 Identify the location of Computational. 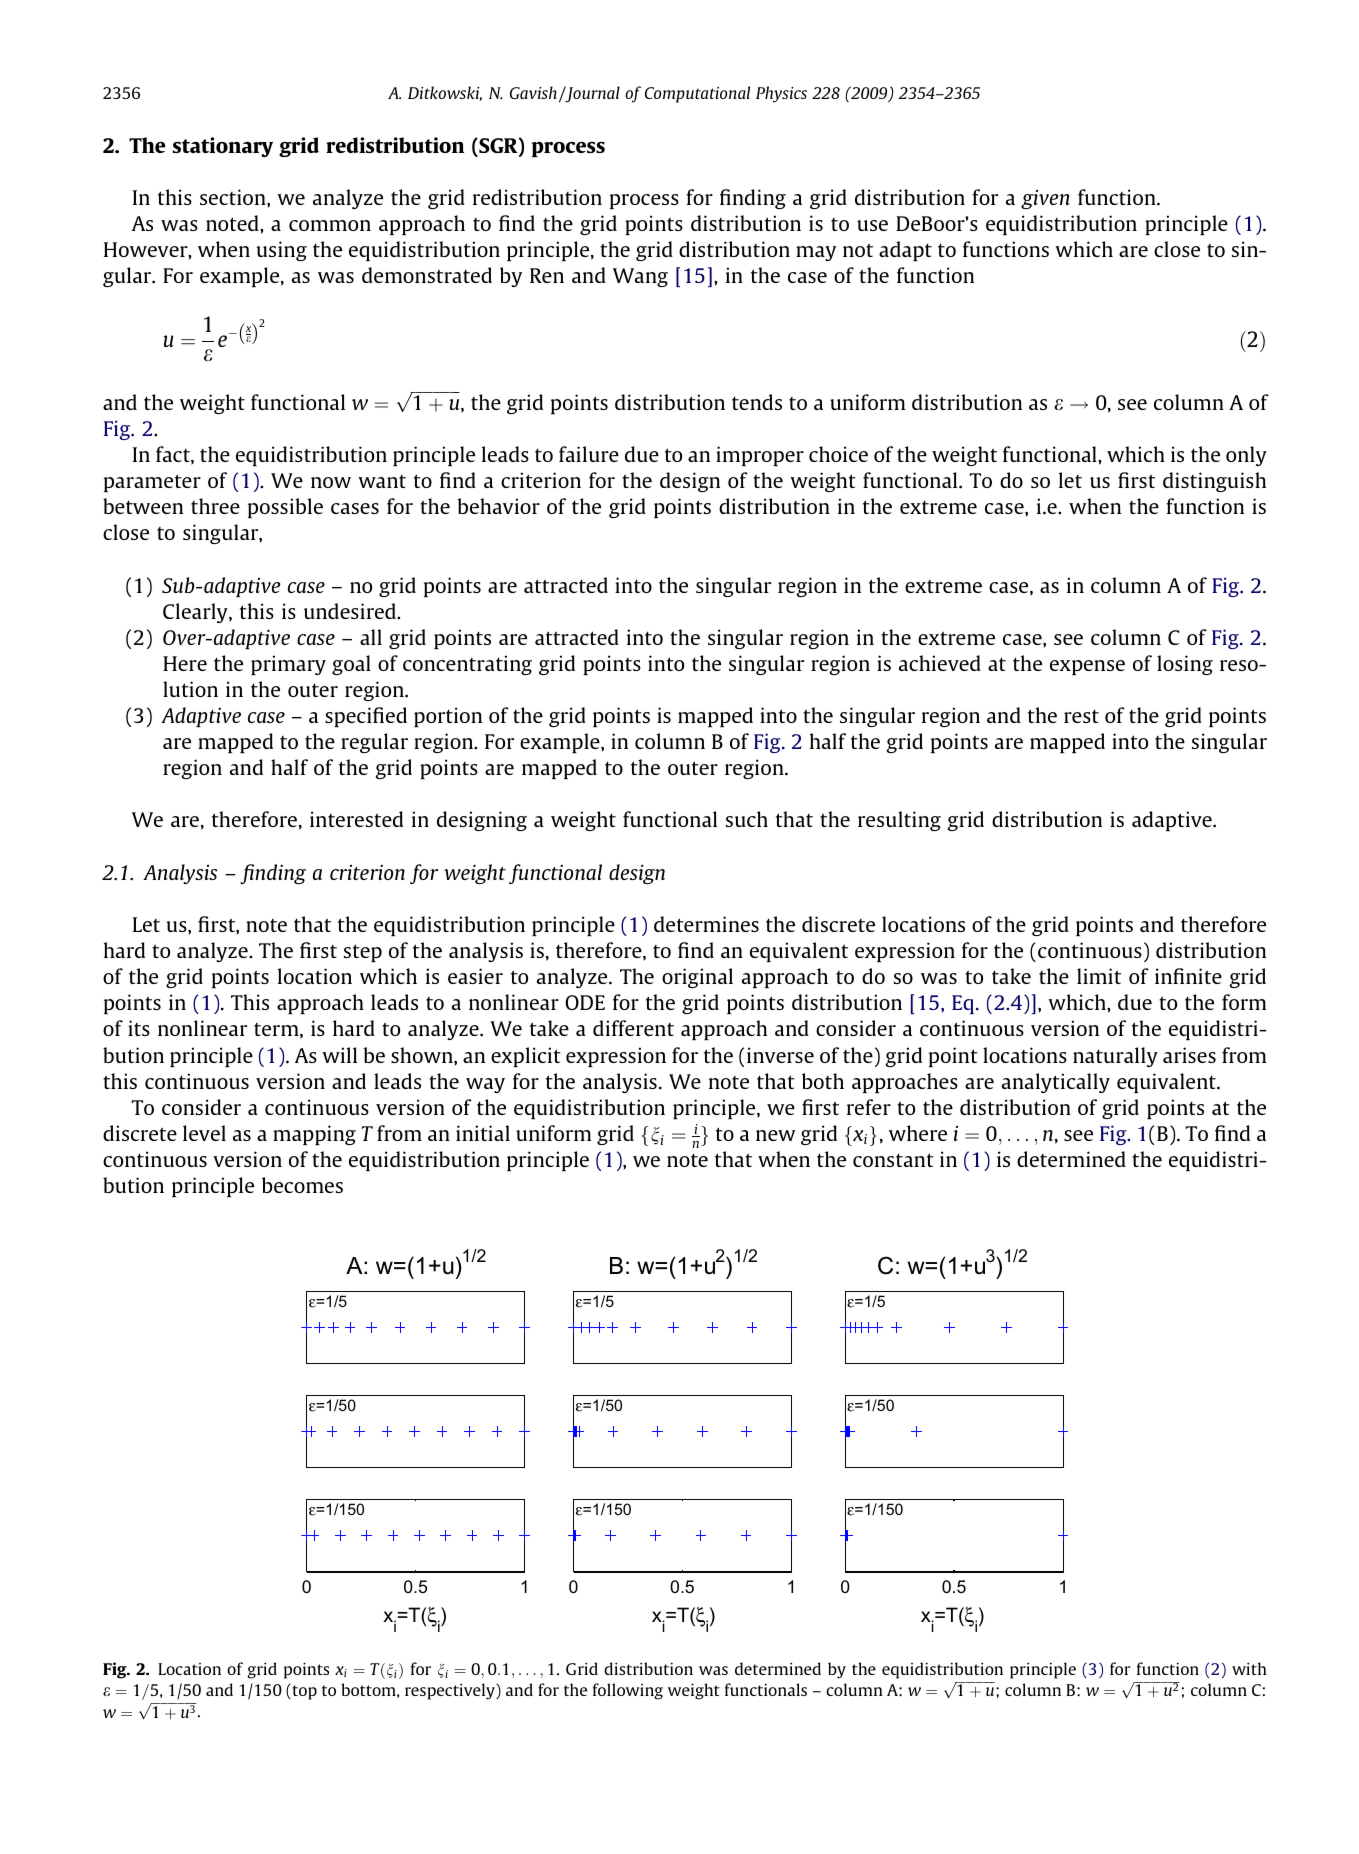
(697, 94).
